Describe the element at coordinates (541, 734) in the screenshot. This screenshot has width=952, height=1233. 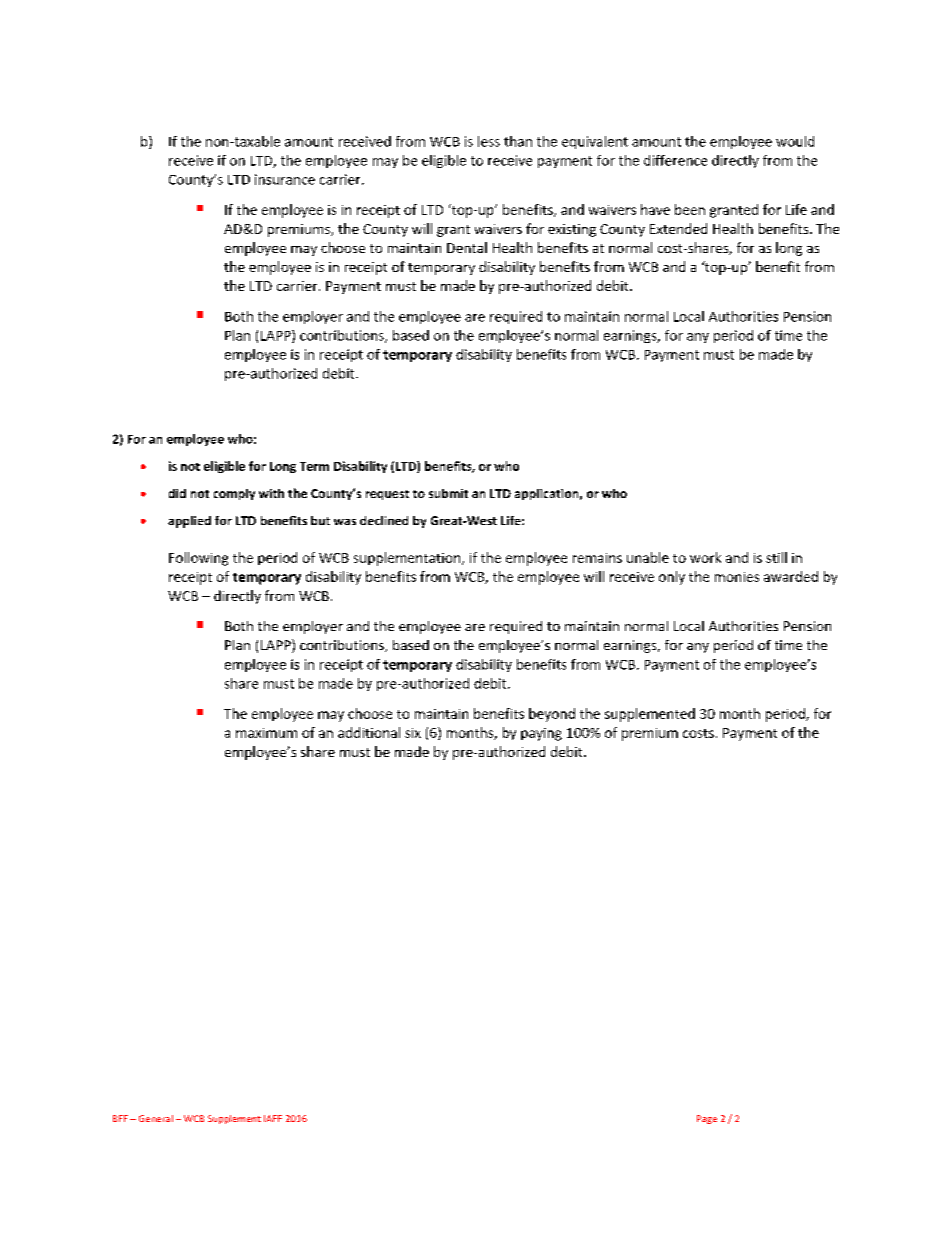
I see `paying` at that location.
